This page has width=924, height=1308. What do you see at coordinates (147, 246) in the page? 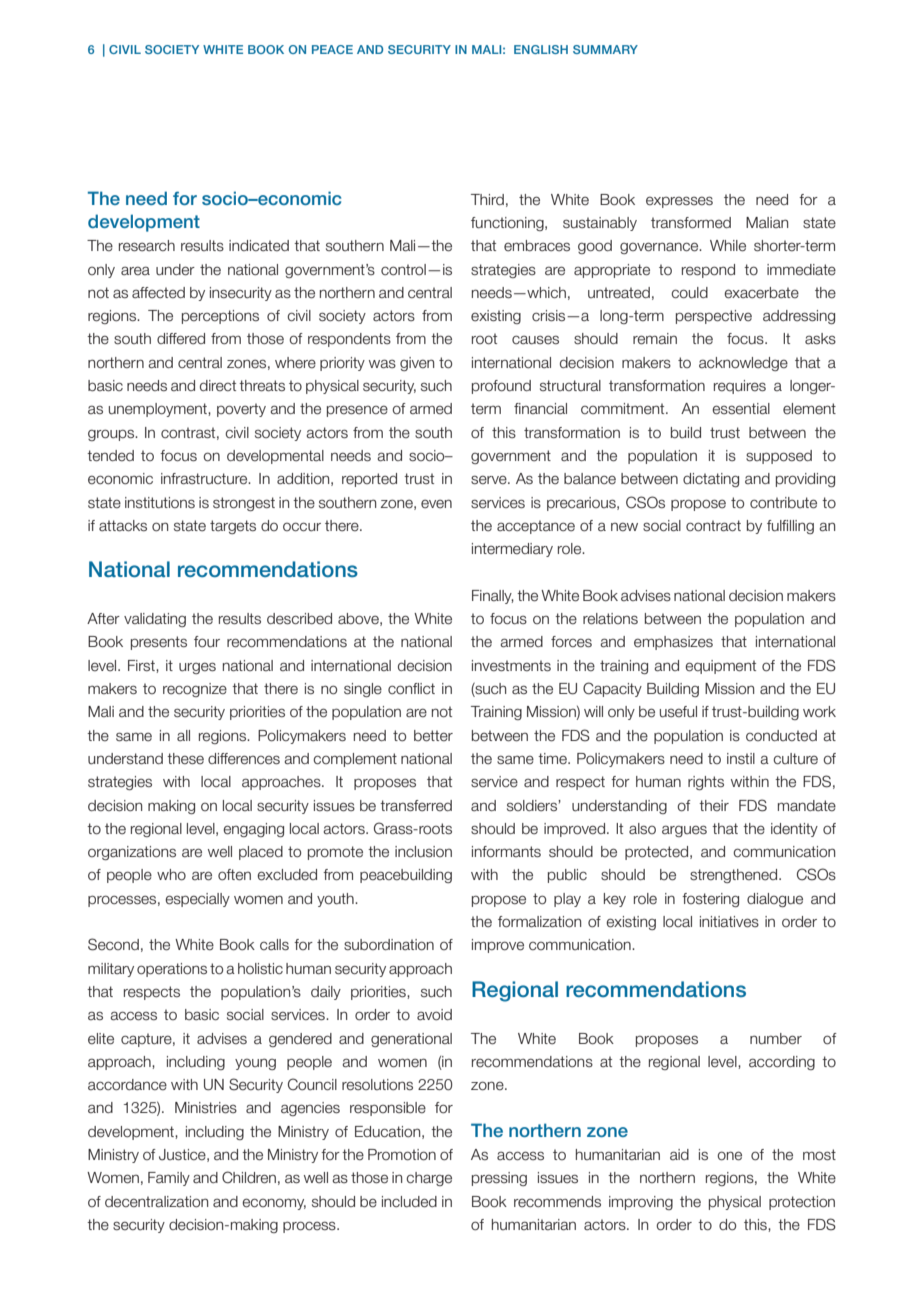
I see `research` at bounding box center [147, 246].
